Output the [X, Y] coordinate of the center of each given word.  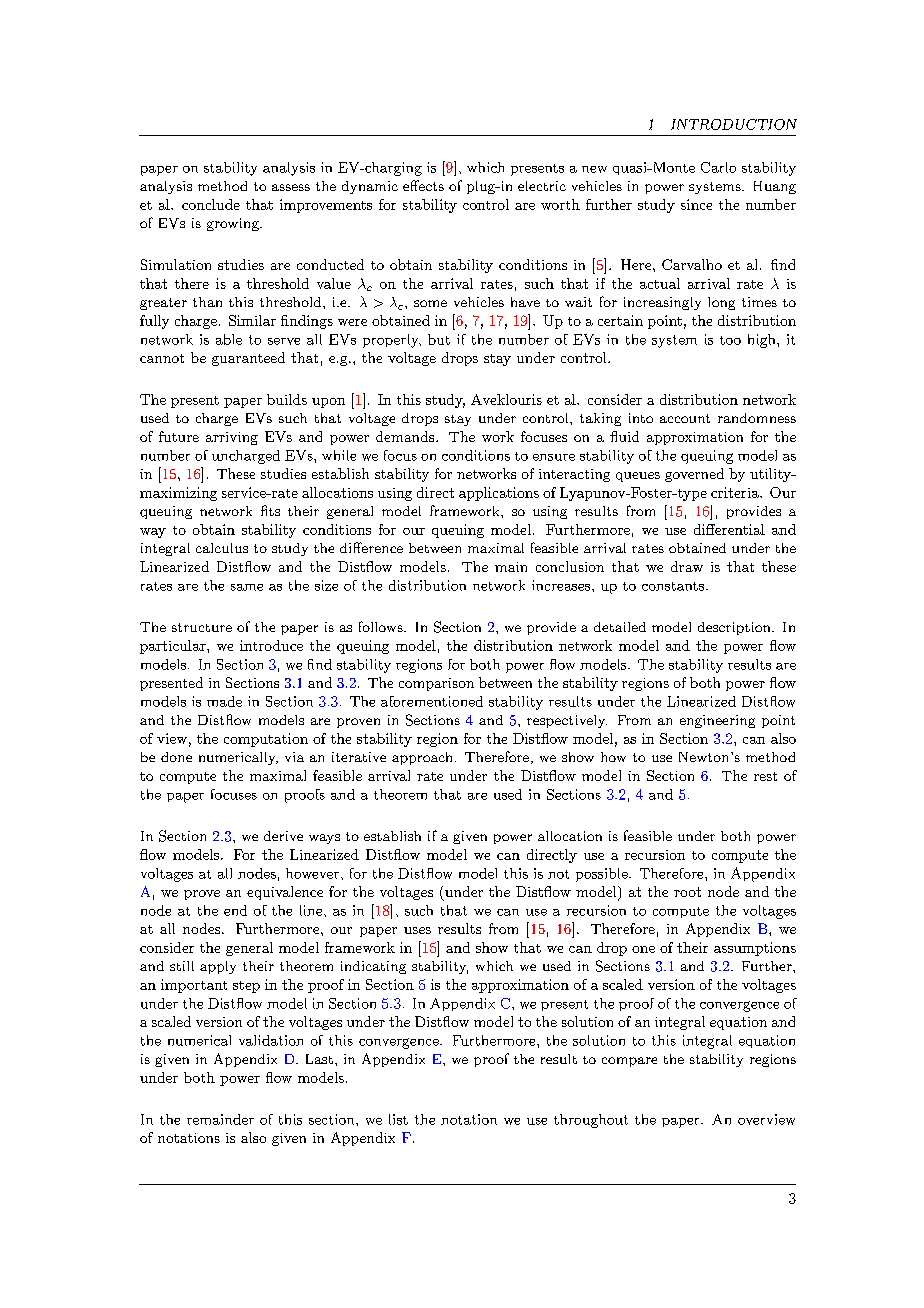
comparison [436, 684]
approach [422, 758]
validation [271, 1040]
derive [283, 836]
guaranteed [248, 359]
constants [673, 586]
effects [423, 185]
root [687, 892]
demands [406, 436]
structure [202, 627]
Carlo [718, 167]
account [685, 418]
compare [629, 1062]
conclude [211, 204]
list [398, 1119]
